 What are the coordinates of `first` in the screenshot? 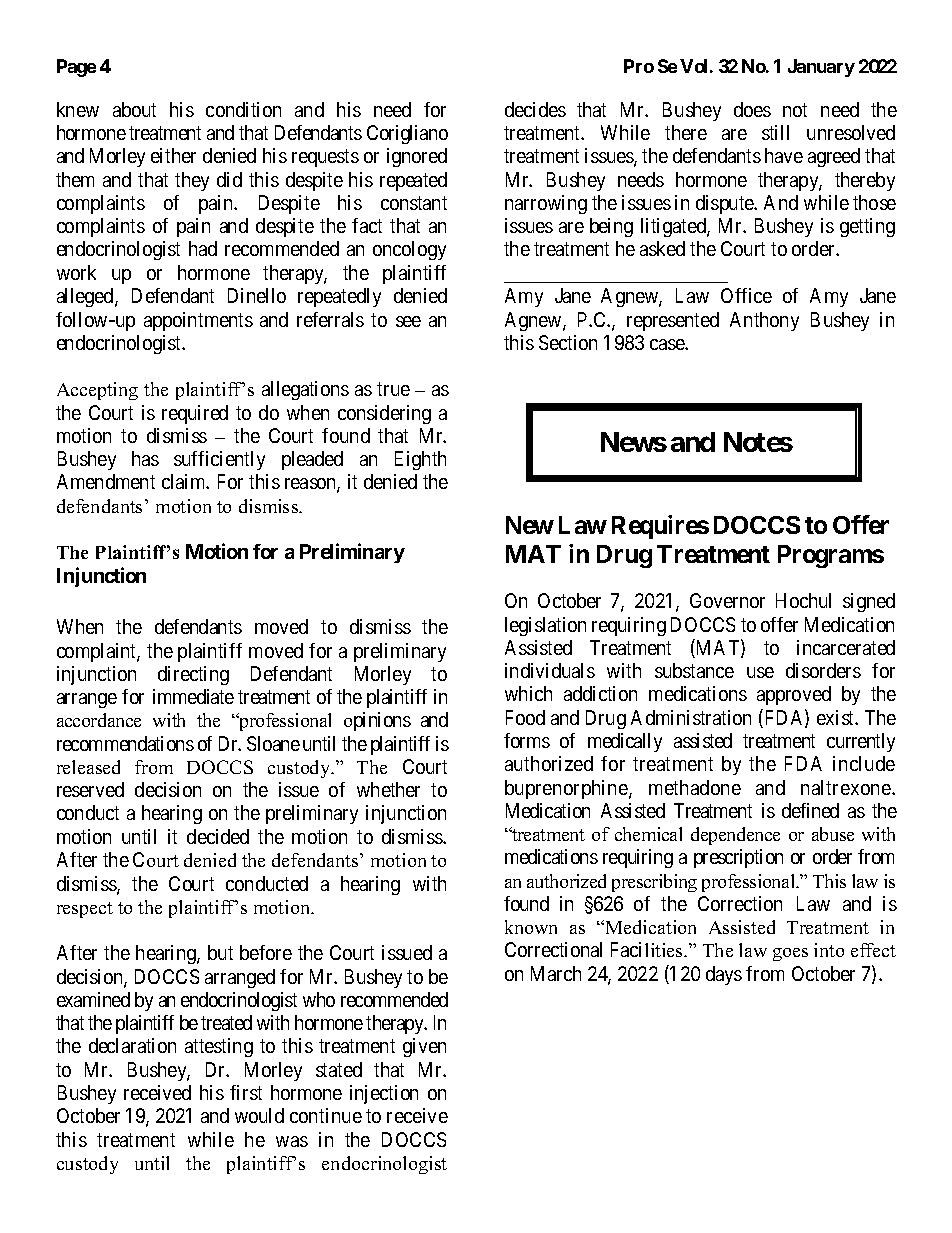 It's located at (246, 1092).
